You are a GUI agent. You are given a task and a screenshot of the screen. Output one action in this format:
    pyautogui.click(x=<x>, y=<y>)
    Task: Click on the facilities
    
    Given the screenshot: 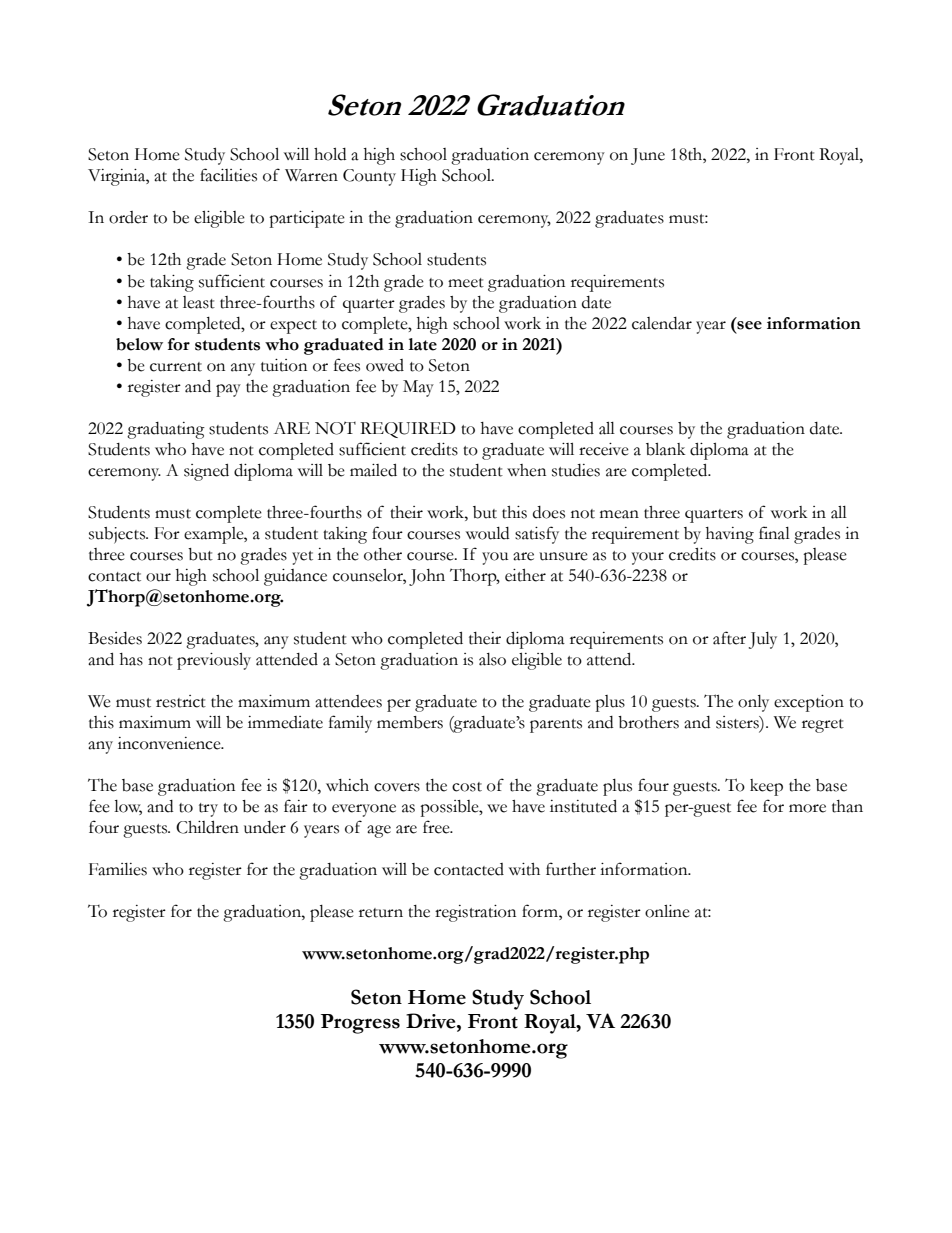 What is the action you would take?
    pyautogui.click(x=228, y=175)
